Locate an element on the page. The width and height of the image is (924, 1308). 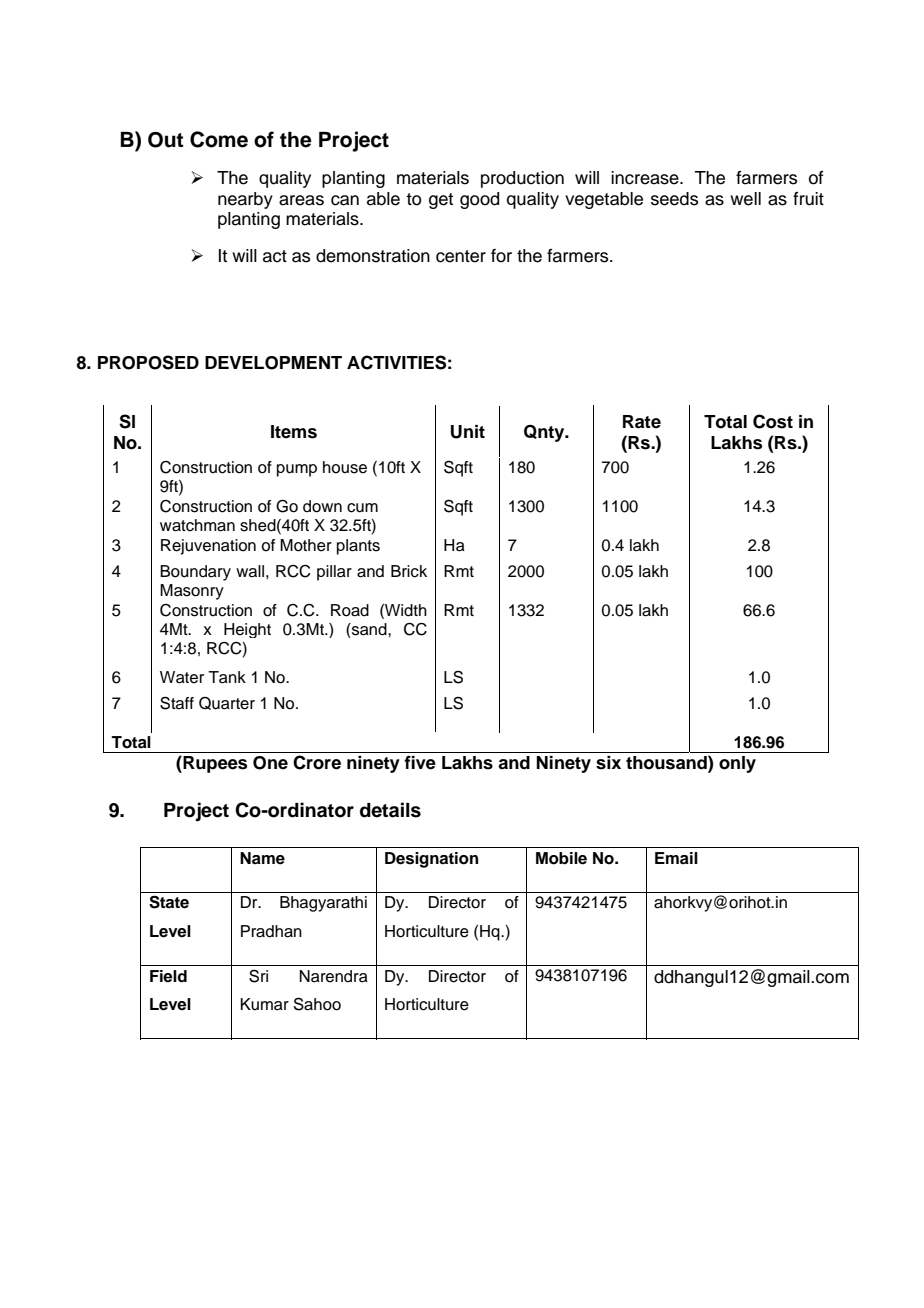
Come is located at coordinates (219, 139).
